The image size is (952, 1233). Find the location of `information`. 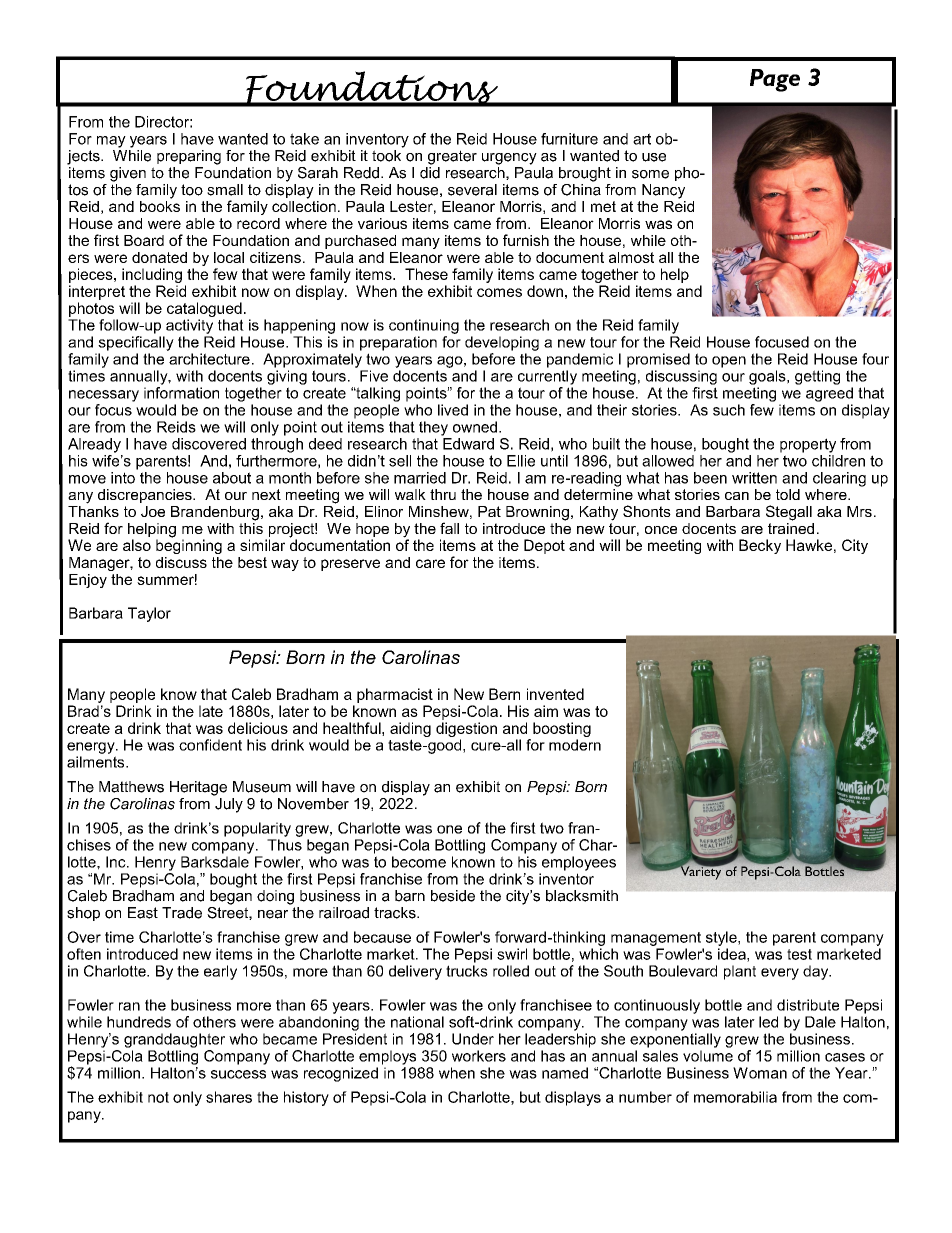

information is located at coordinates (181, 391).
